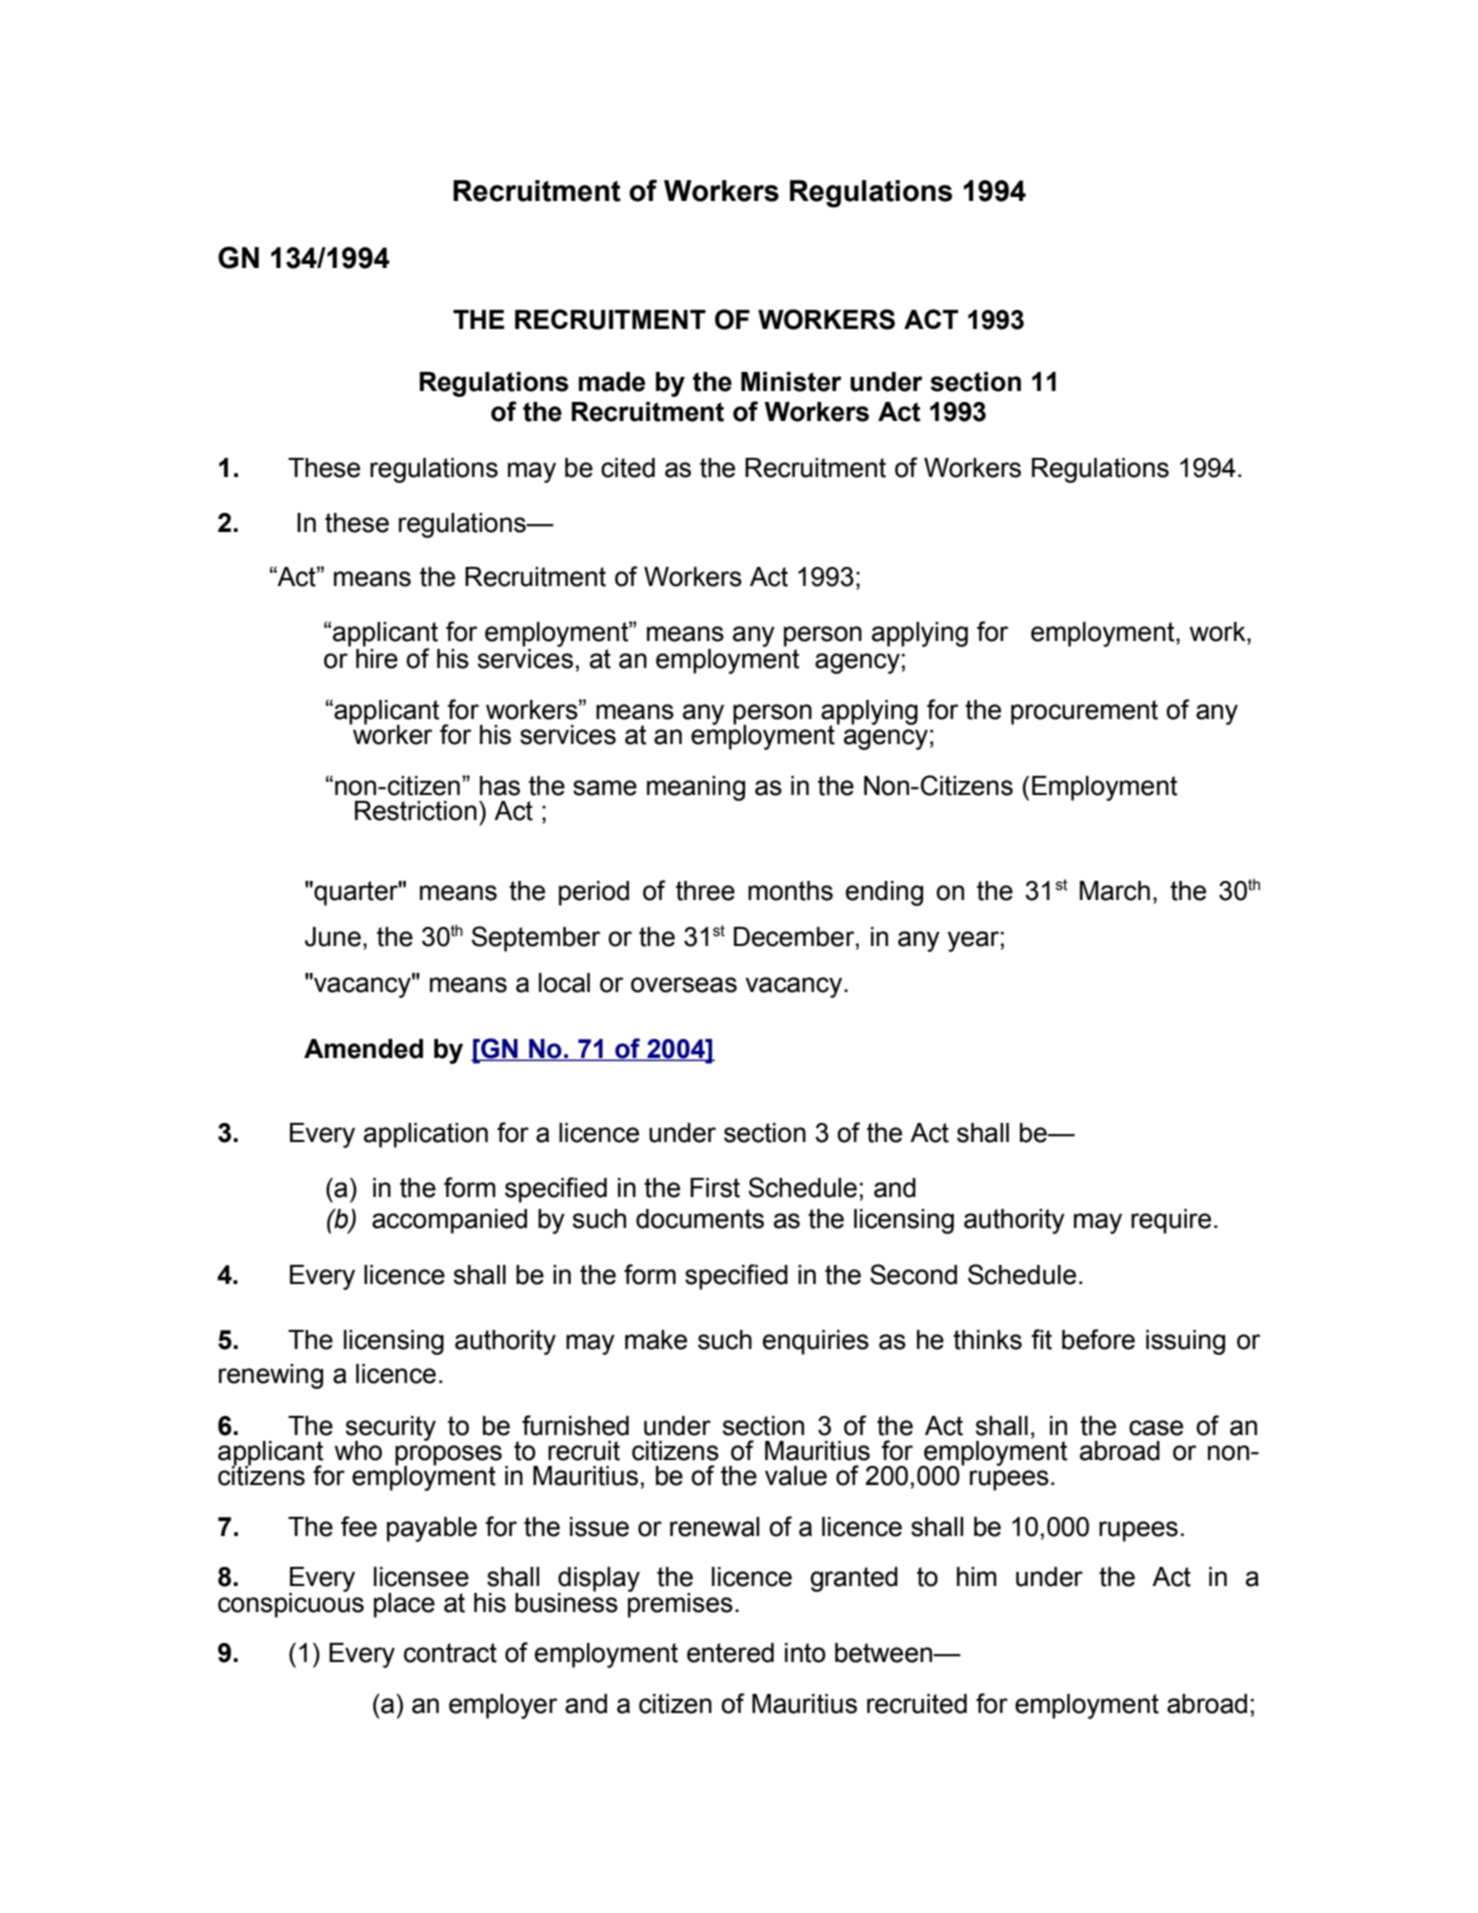 This image has width=1478, height=1913. What do you see at coordinates (1171, 1221) in the image?
I see `require` at bounding box center [1171, 1221].
